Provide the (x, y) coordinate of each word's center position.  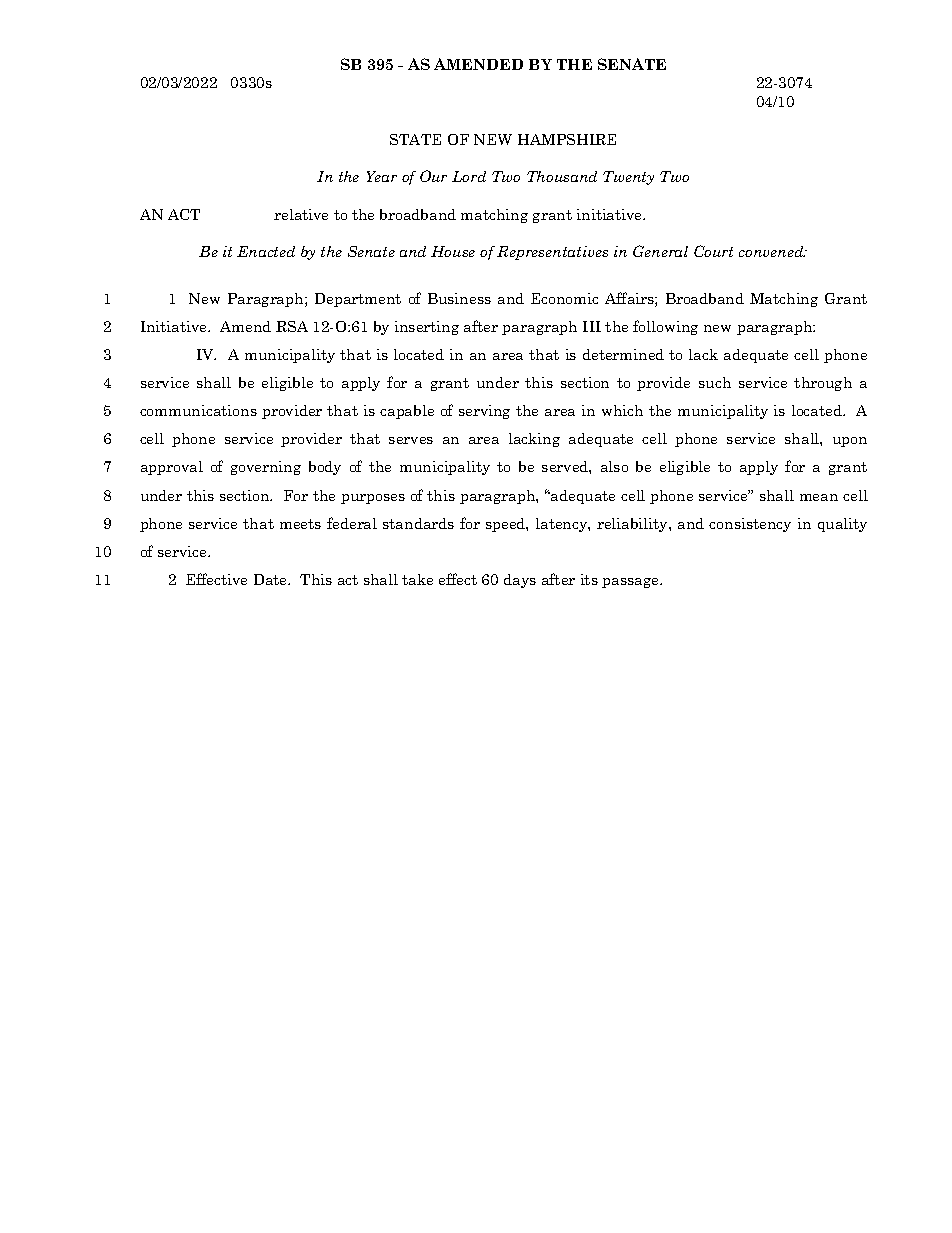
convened (772, 251)
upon (850, 442)
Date (272, 579)
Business (459, 298)
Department (358, 300)
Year (382, 176)
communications (198, 410)
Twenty (628, 178)
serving (484, 412)
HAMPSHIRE (567, 139)
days (520, 581)
